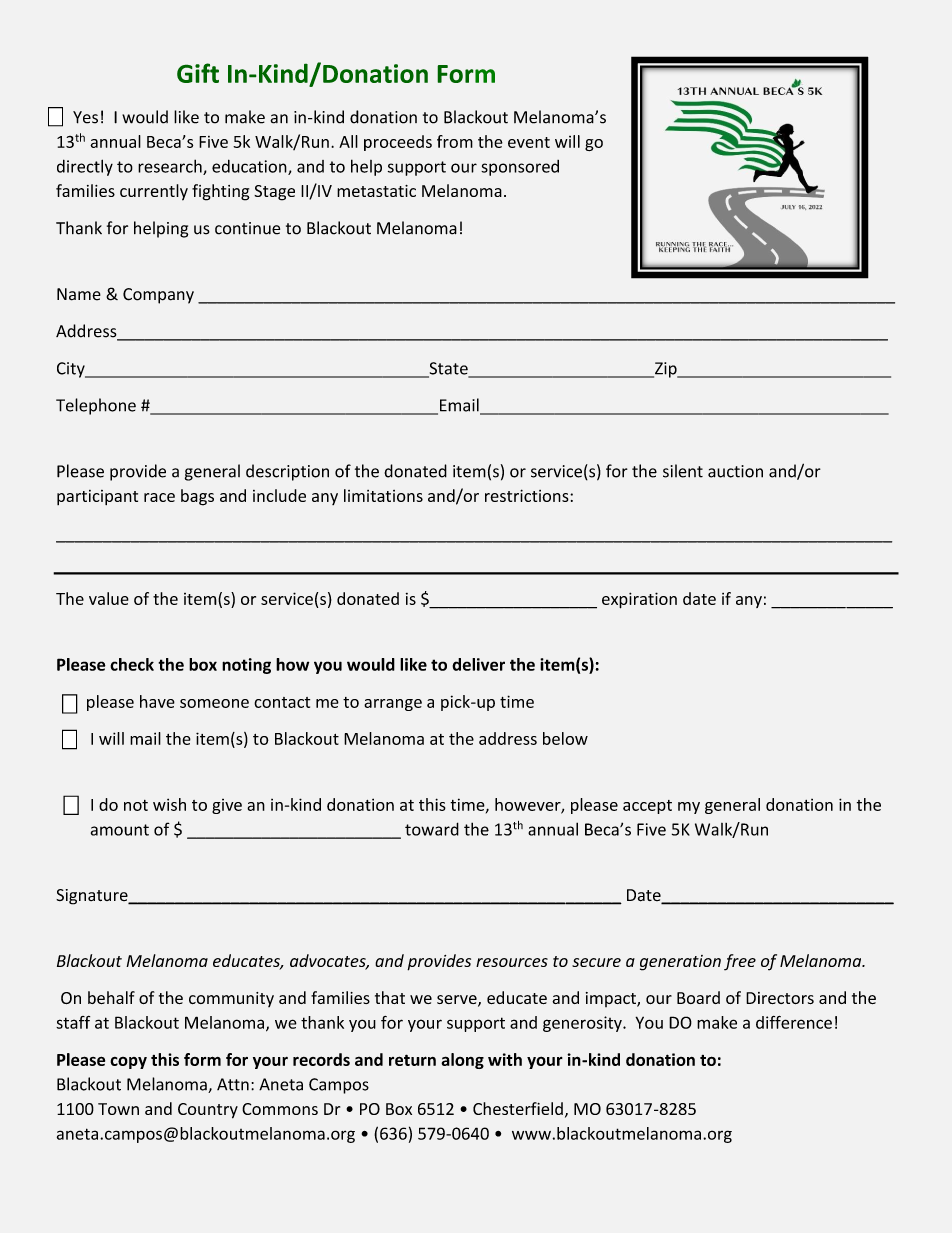  I want to click on wish, so click(169, 804).
